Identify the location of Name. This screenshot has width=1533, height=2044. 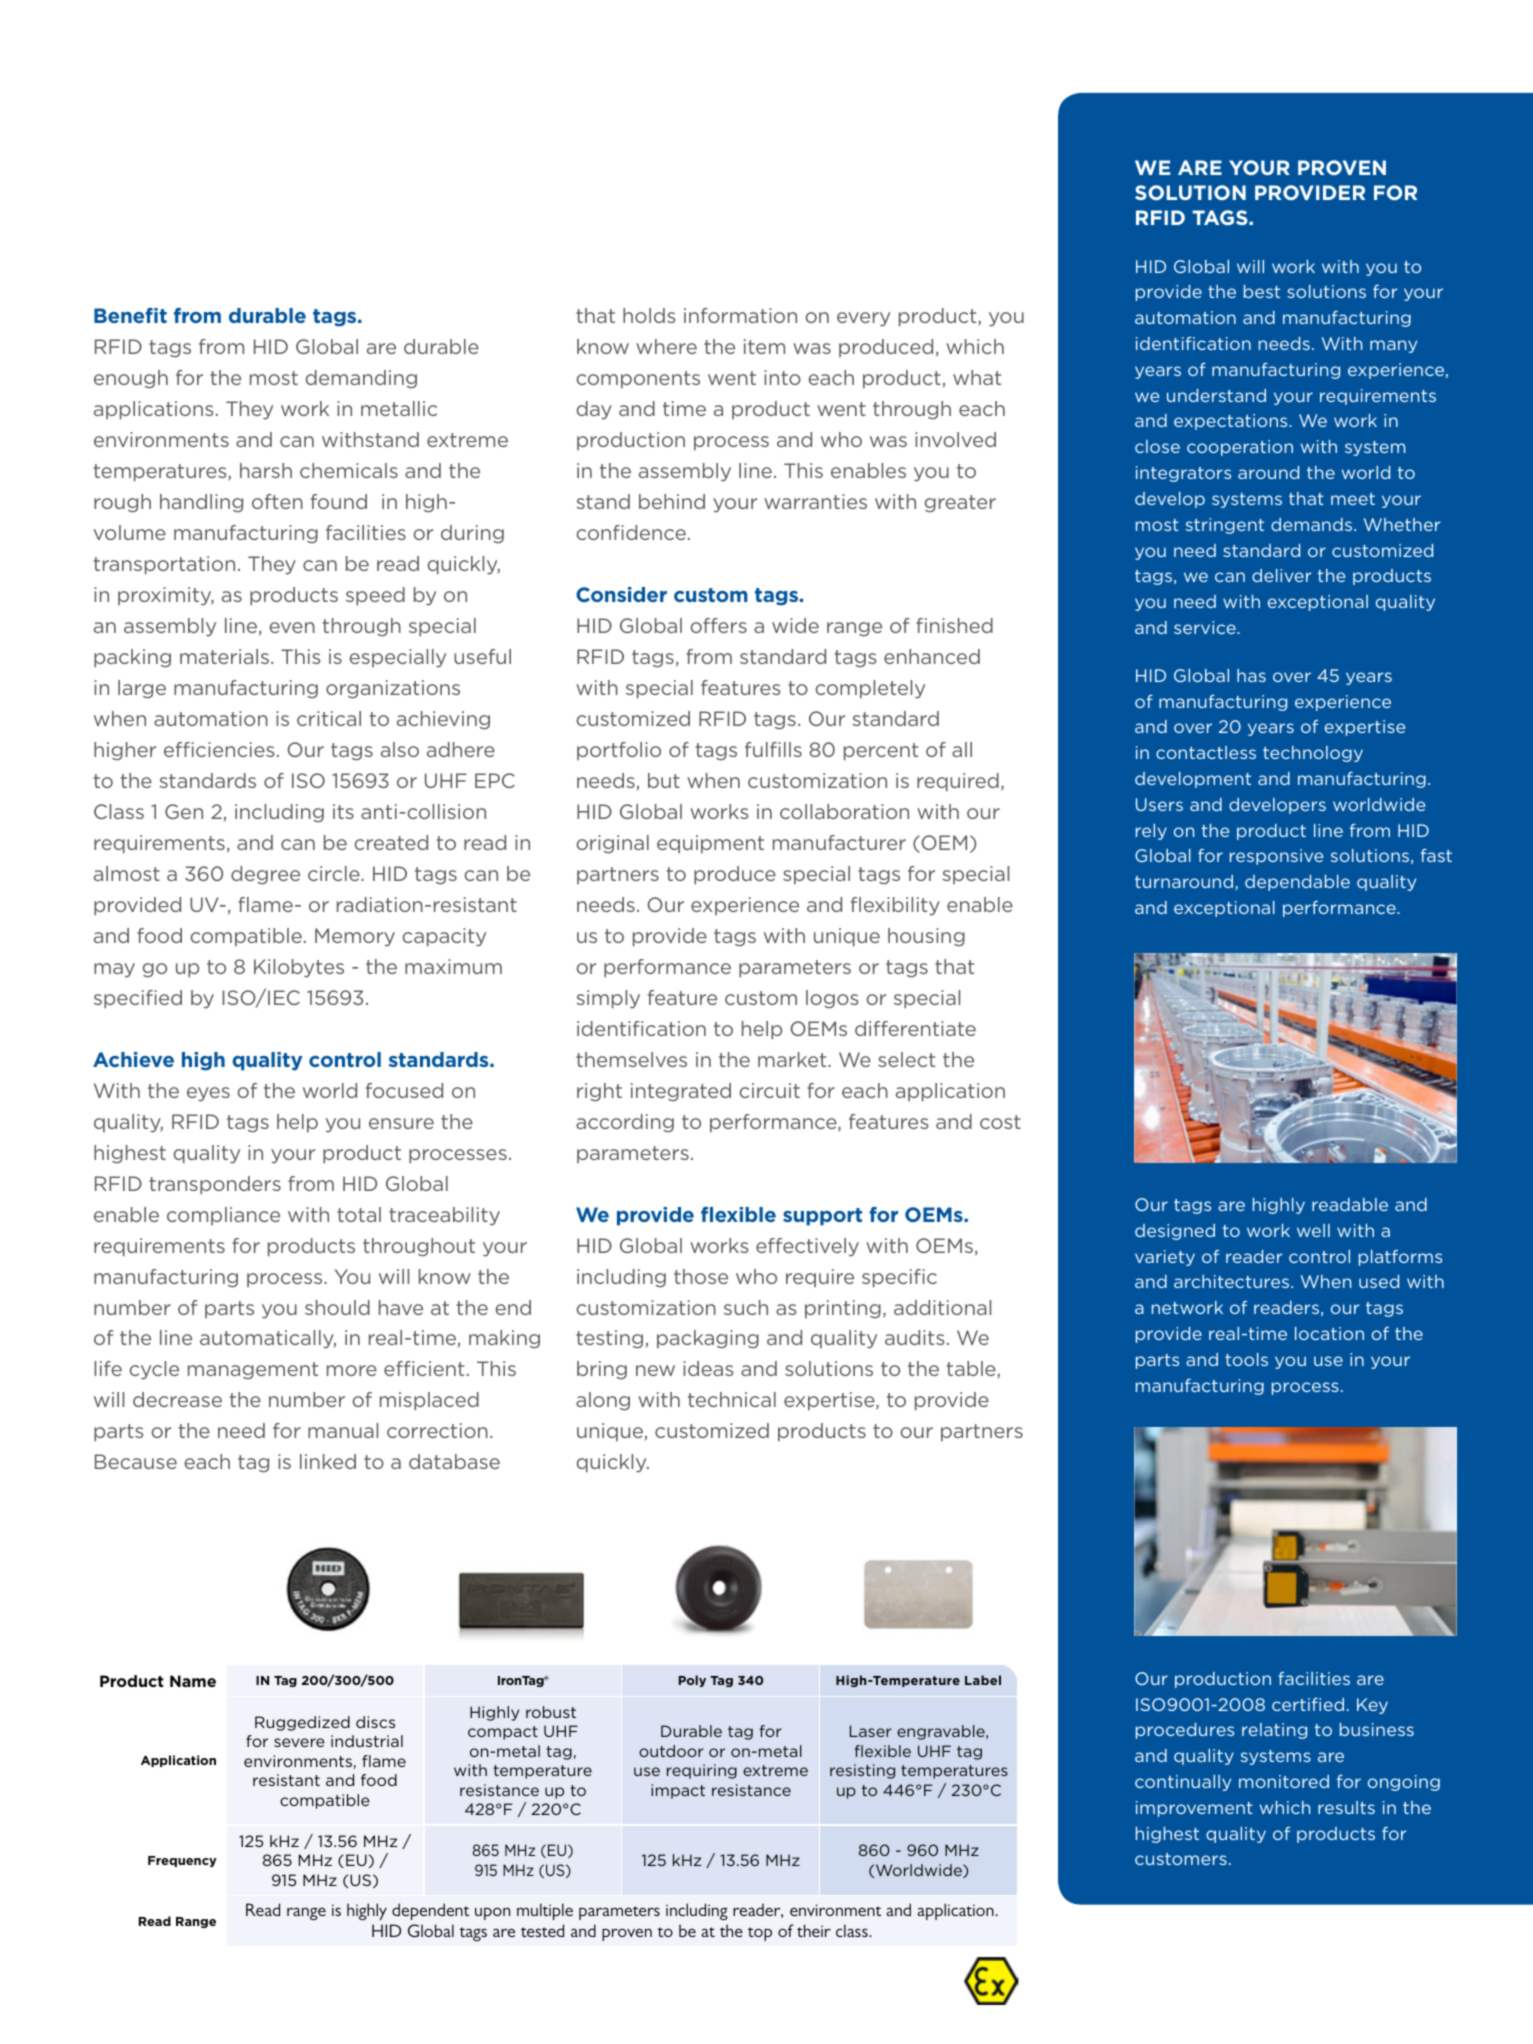
(193, 1681).
